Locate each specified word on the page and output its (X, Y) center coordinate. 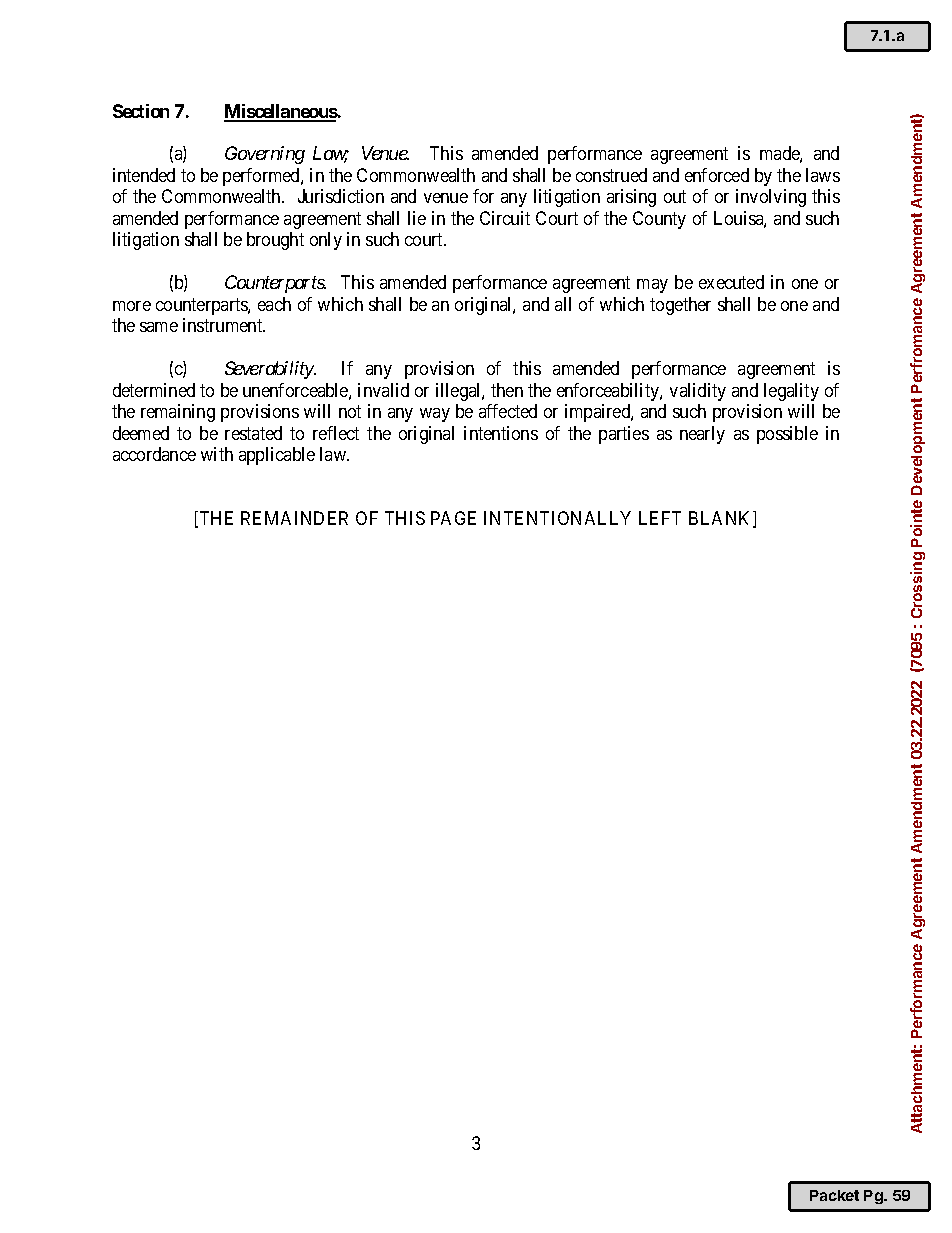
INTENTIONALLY (557, 518)
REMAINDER (294, 518)
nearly (702, 435)
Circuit (505, 218)
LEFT (660, 518)
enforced (717, 175)
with (217, 454)
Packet (834, 1195)
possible (787, 435)
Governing (265, 155)
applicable (277, 456)
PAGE (453, 518)
